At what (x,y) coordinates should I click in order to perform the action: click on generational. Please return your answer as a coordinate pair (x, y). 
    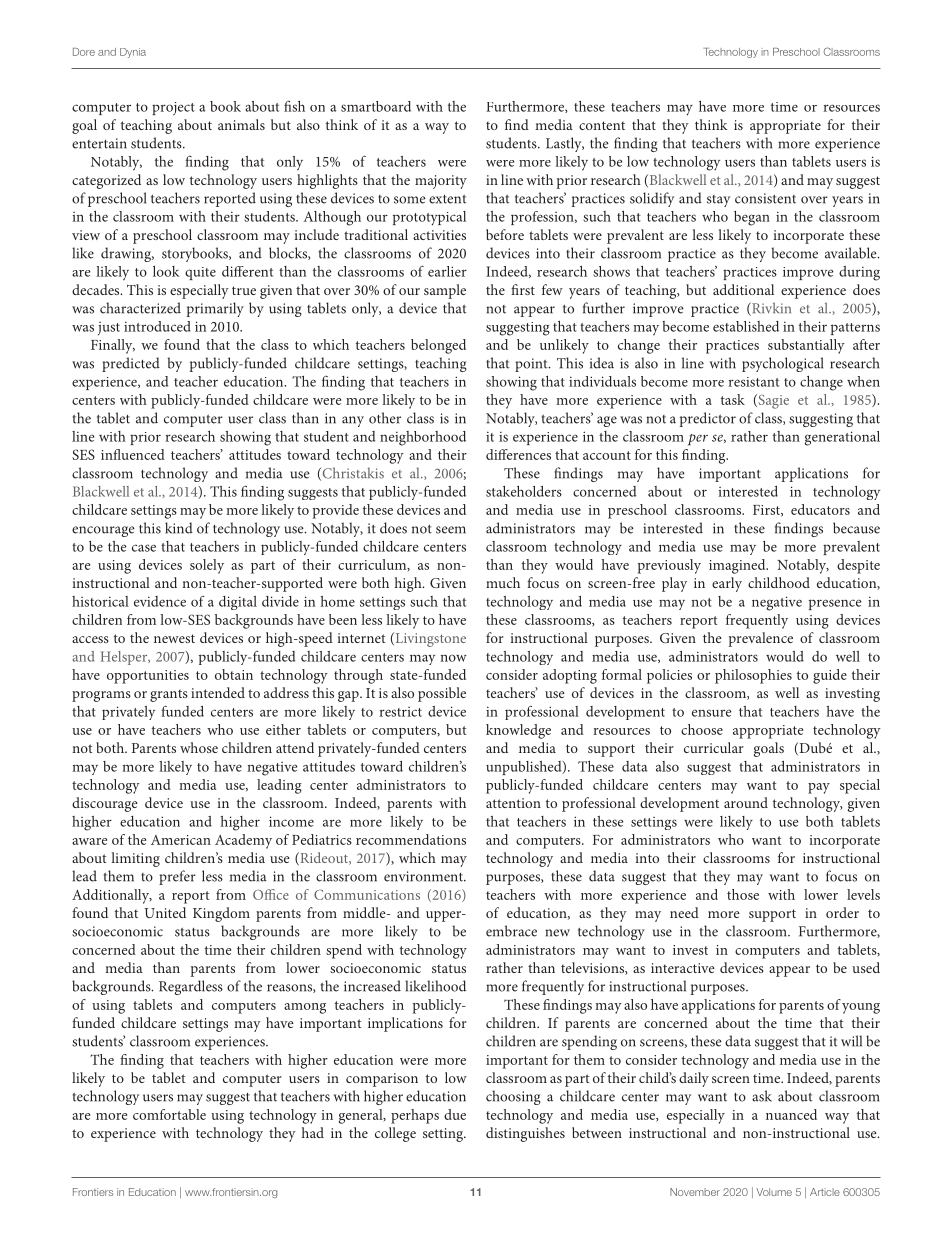
    Looking at the image, I should click on (842, 438).
